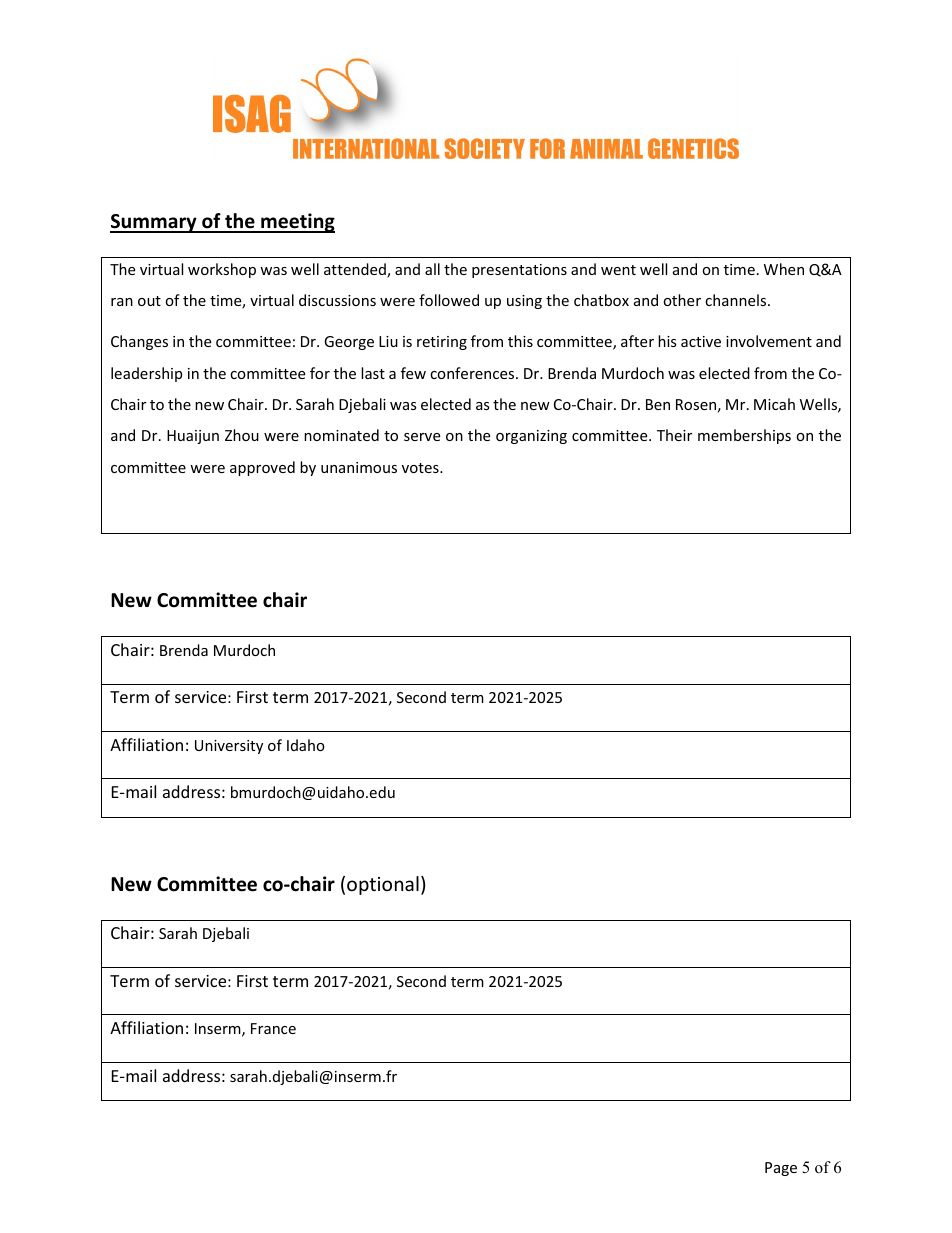 The height and width of the page is (1233, 952). What do you see at coordinates (229, 747) in the page?
I see `University` at bounding box center [229, 747].
